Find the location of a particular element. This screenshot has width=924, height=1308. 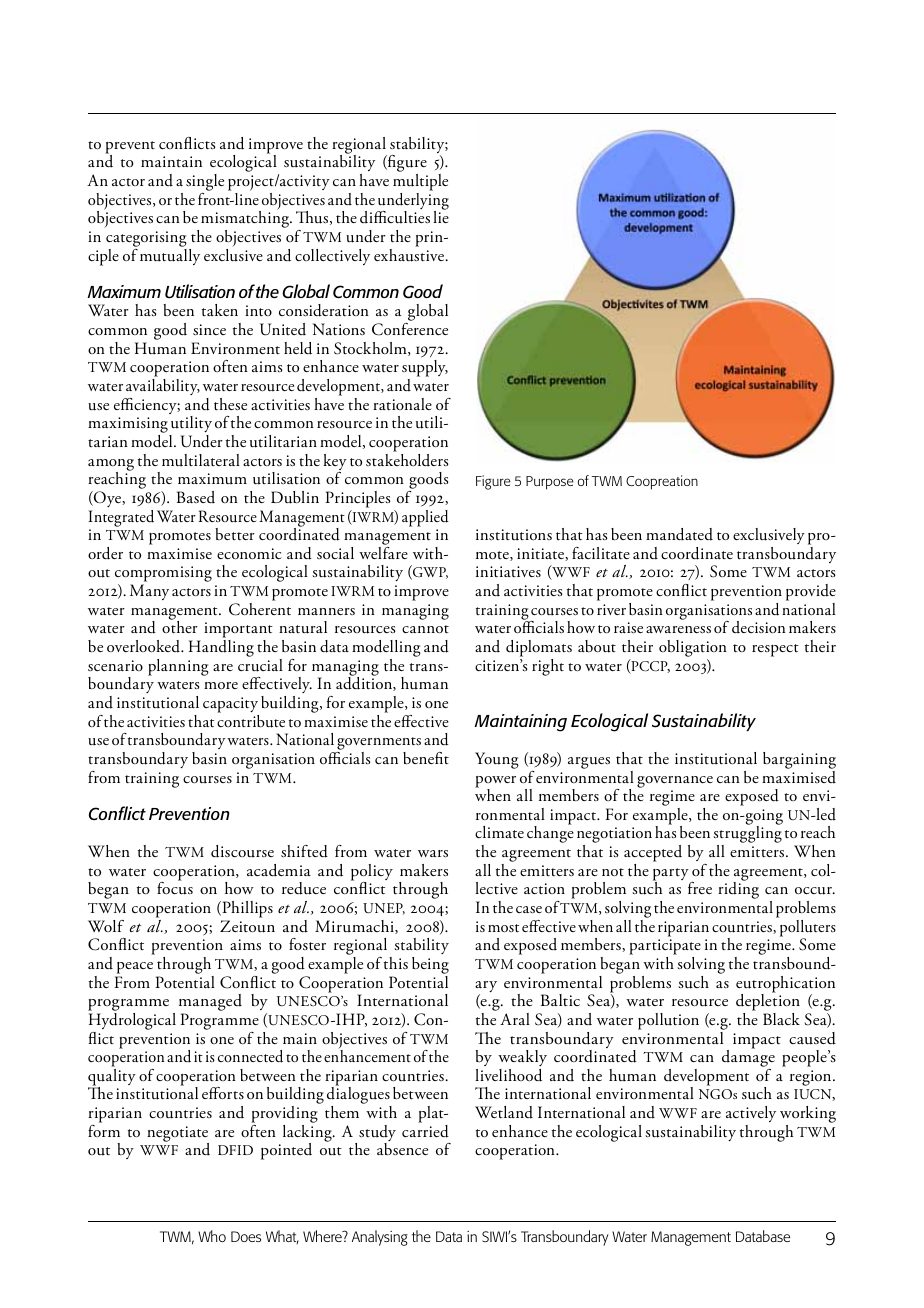

multilateral is located at coordinates (201, 460).
